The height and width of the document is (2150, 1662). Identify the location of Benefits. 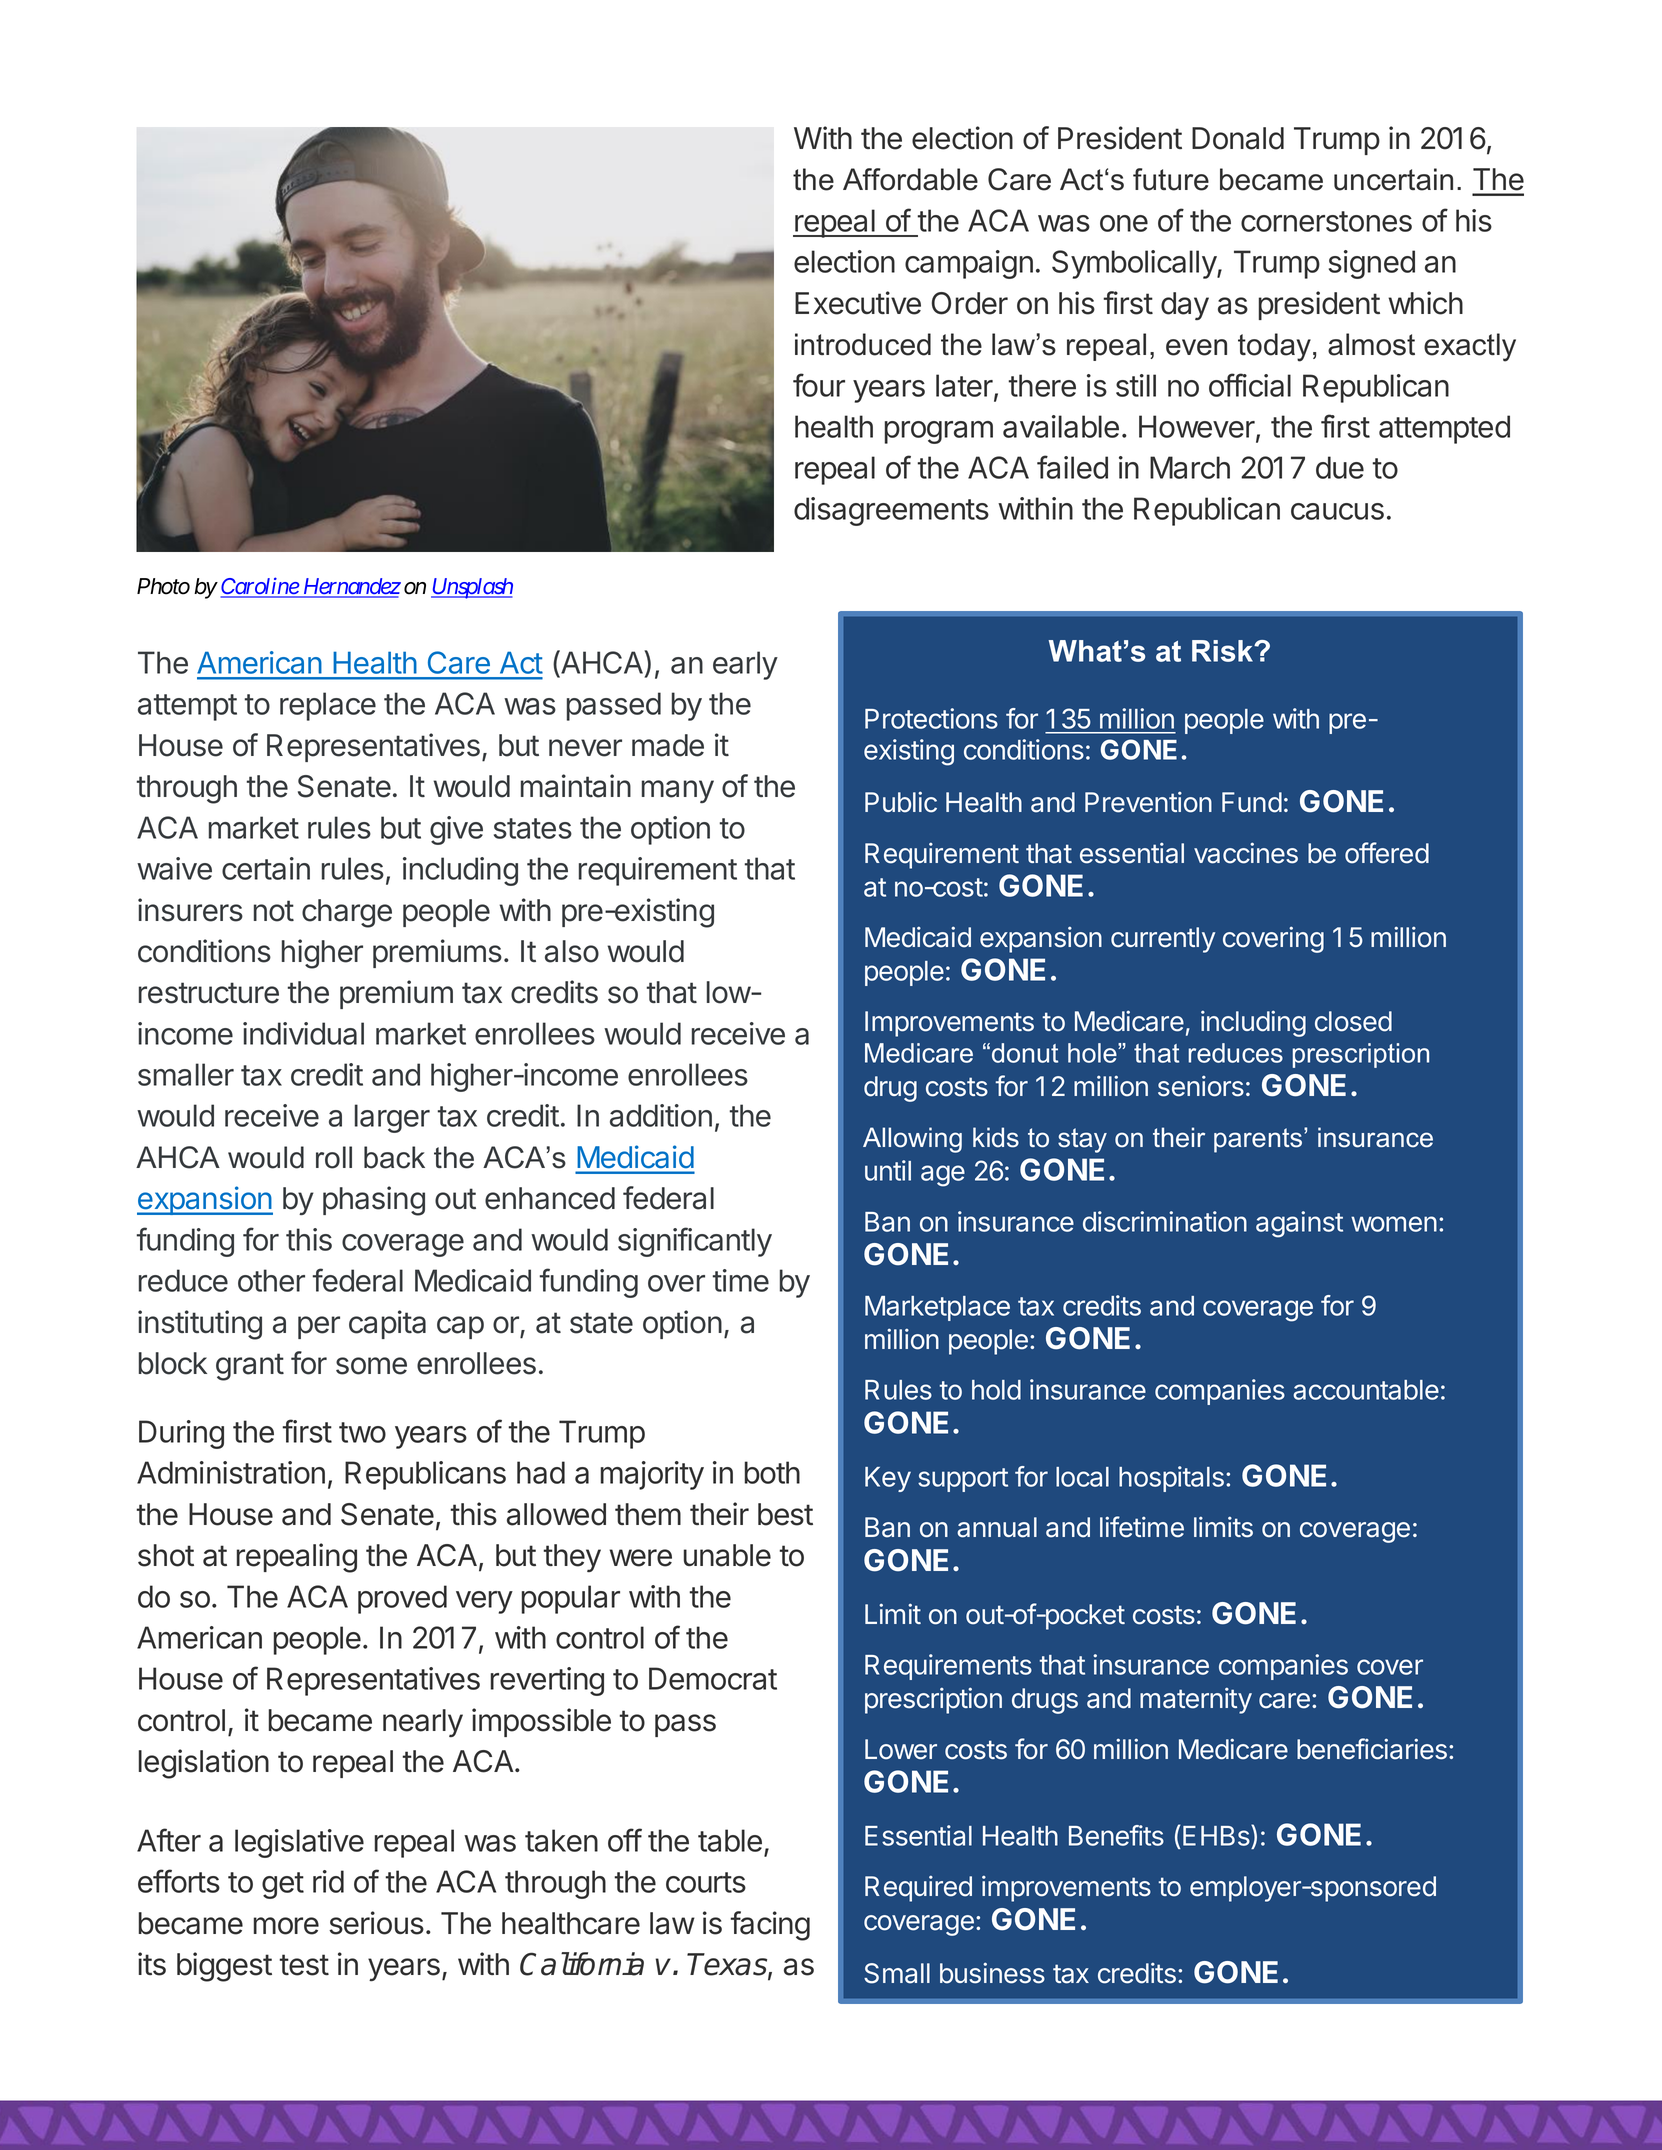
(1116, 1835).
